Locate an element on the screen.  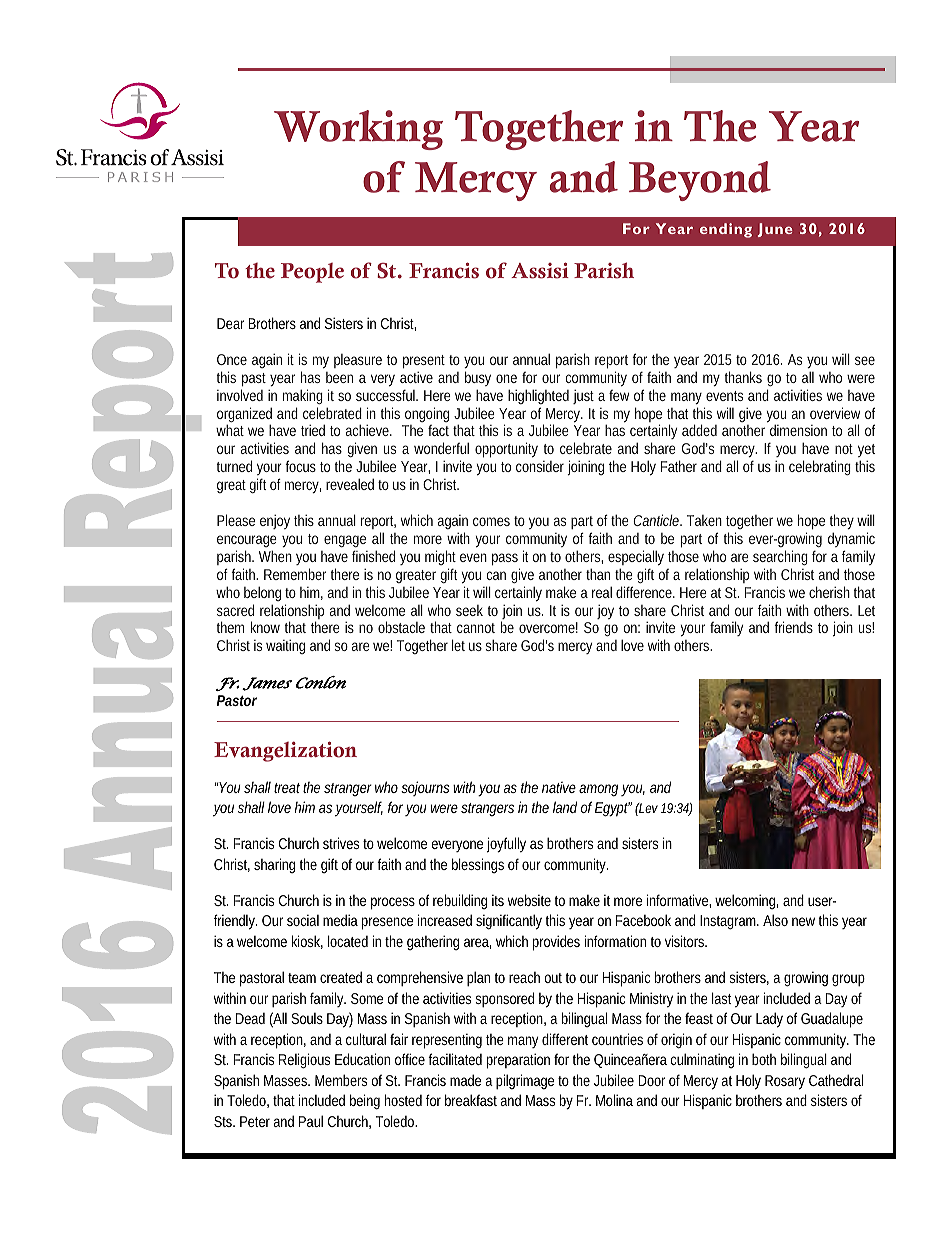
land is located at coordinates (565, 807).
